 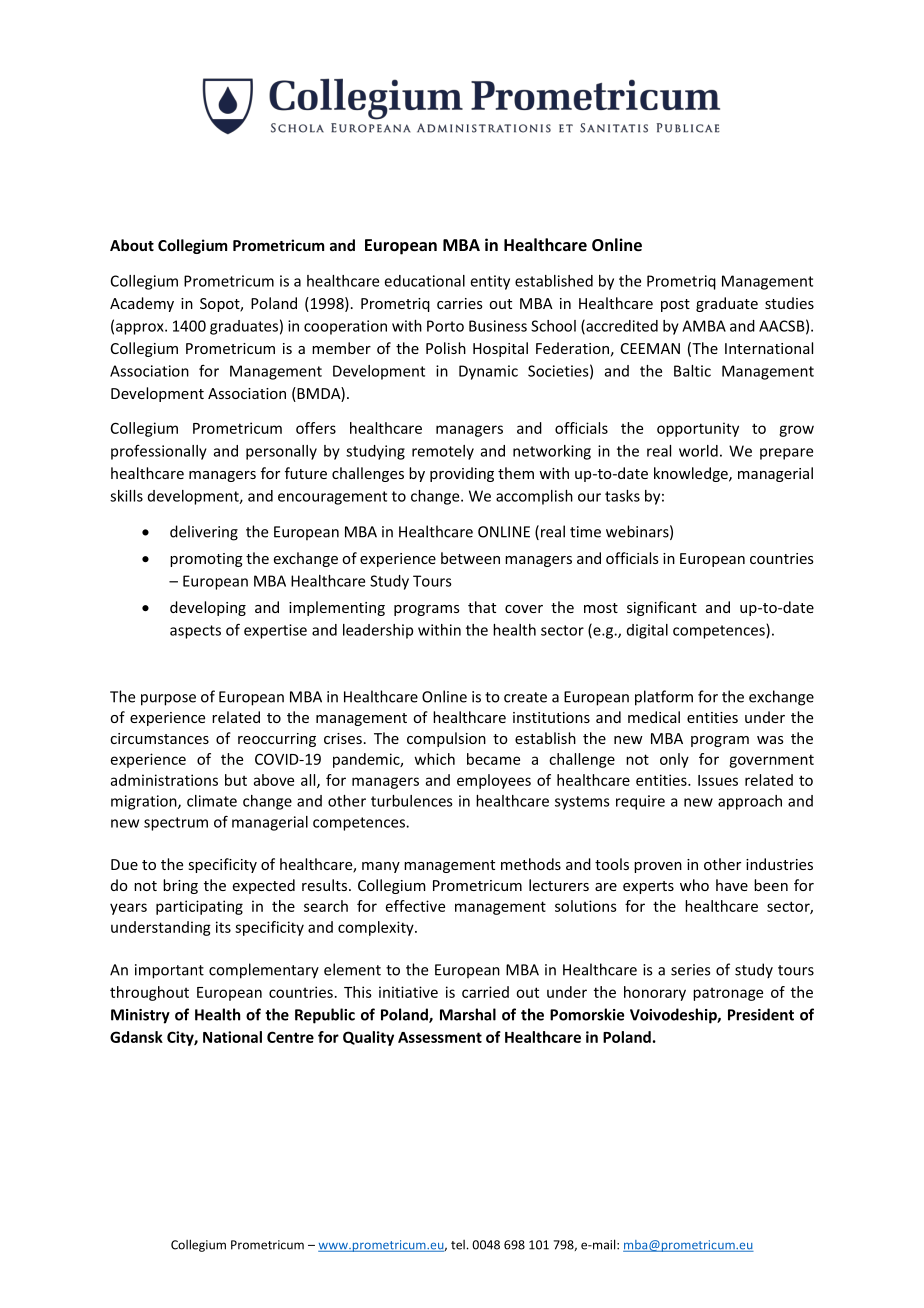 I want to click on methods, so click(x=531, y=864).
